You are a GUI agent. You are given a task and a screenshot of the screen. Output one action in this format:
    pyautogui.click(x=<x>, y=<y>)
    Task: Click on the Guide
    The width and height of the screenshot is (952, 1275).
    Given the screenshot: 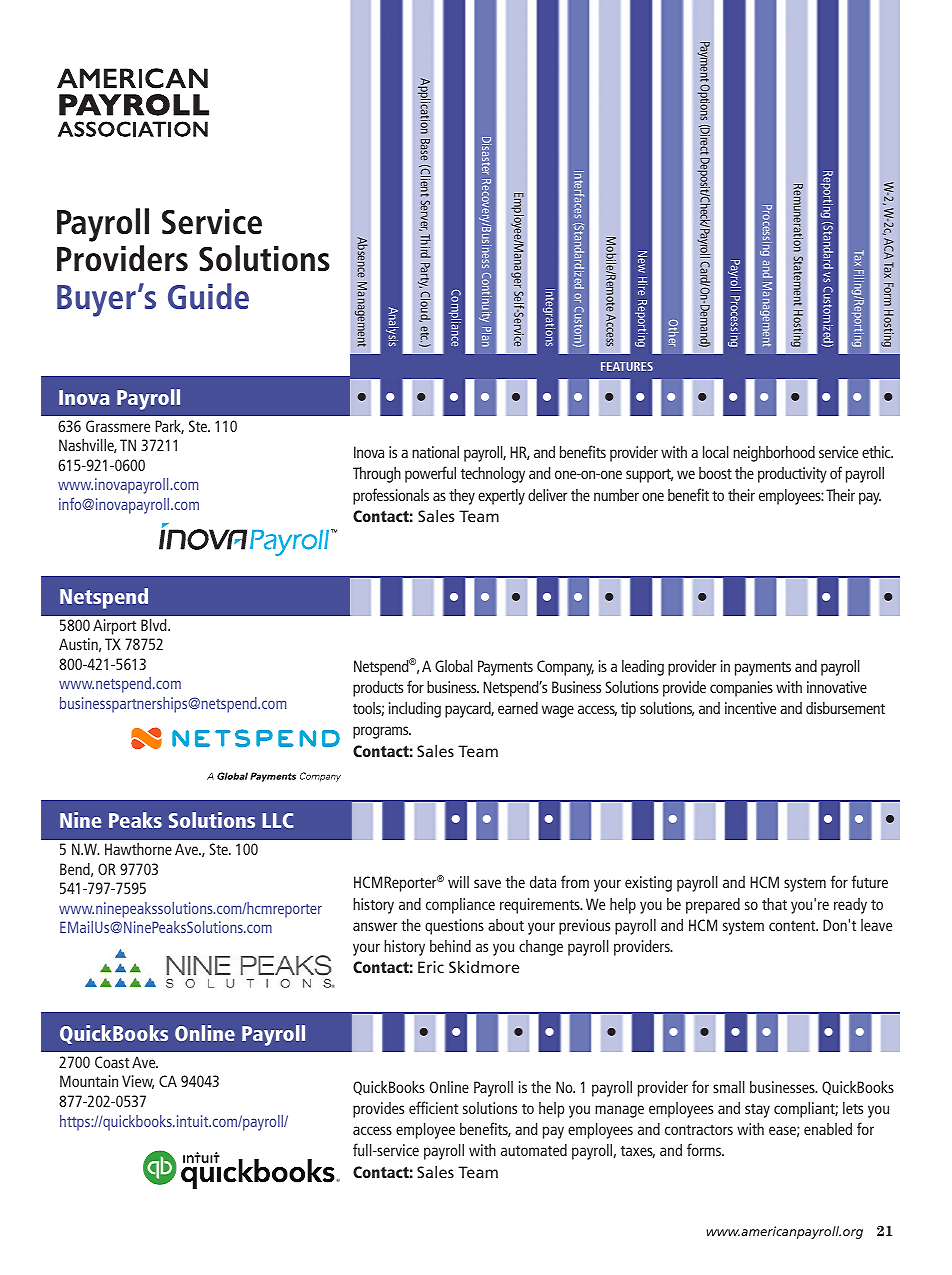 What is the action you would take?
    pyautogui.click(x=208, y=296)
